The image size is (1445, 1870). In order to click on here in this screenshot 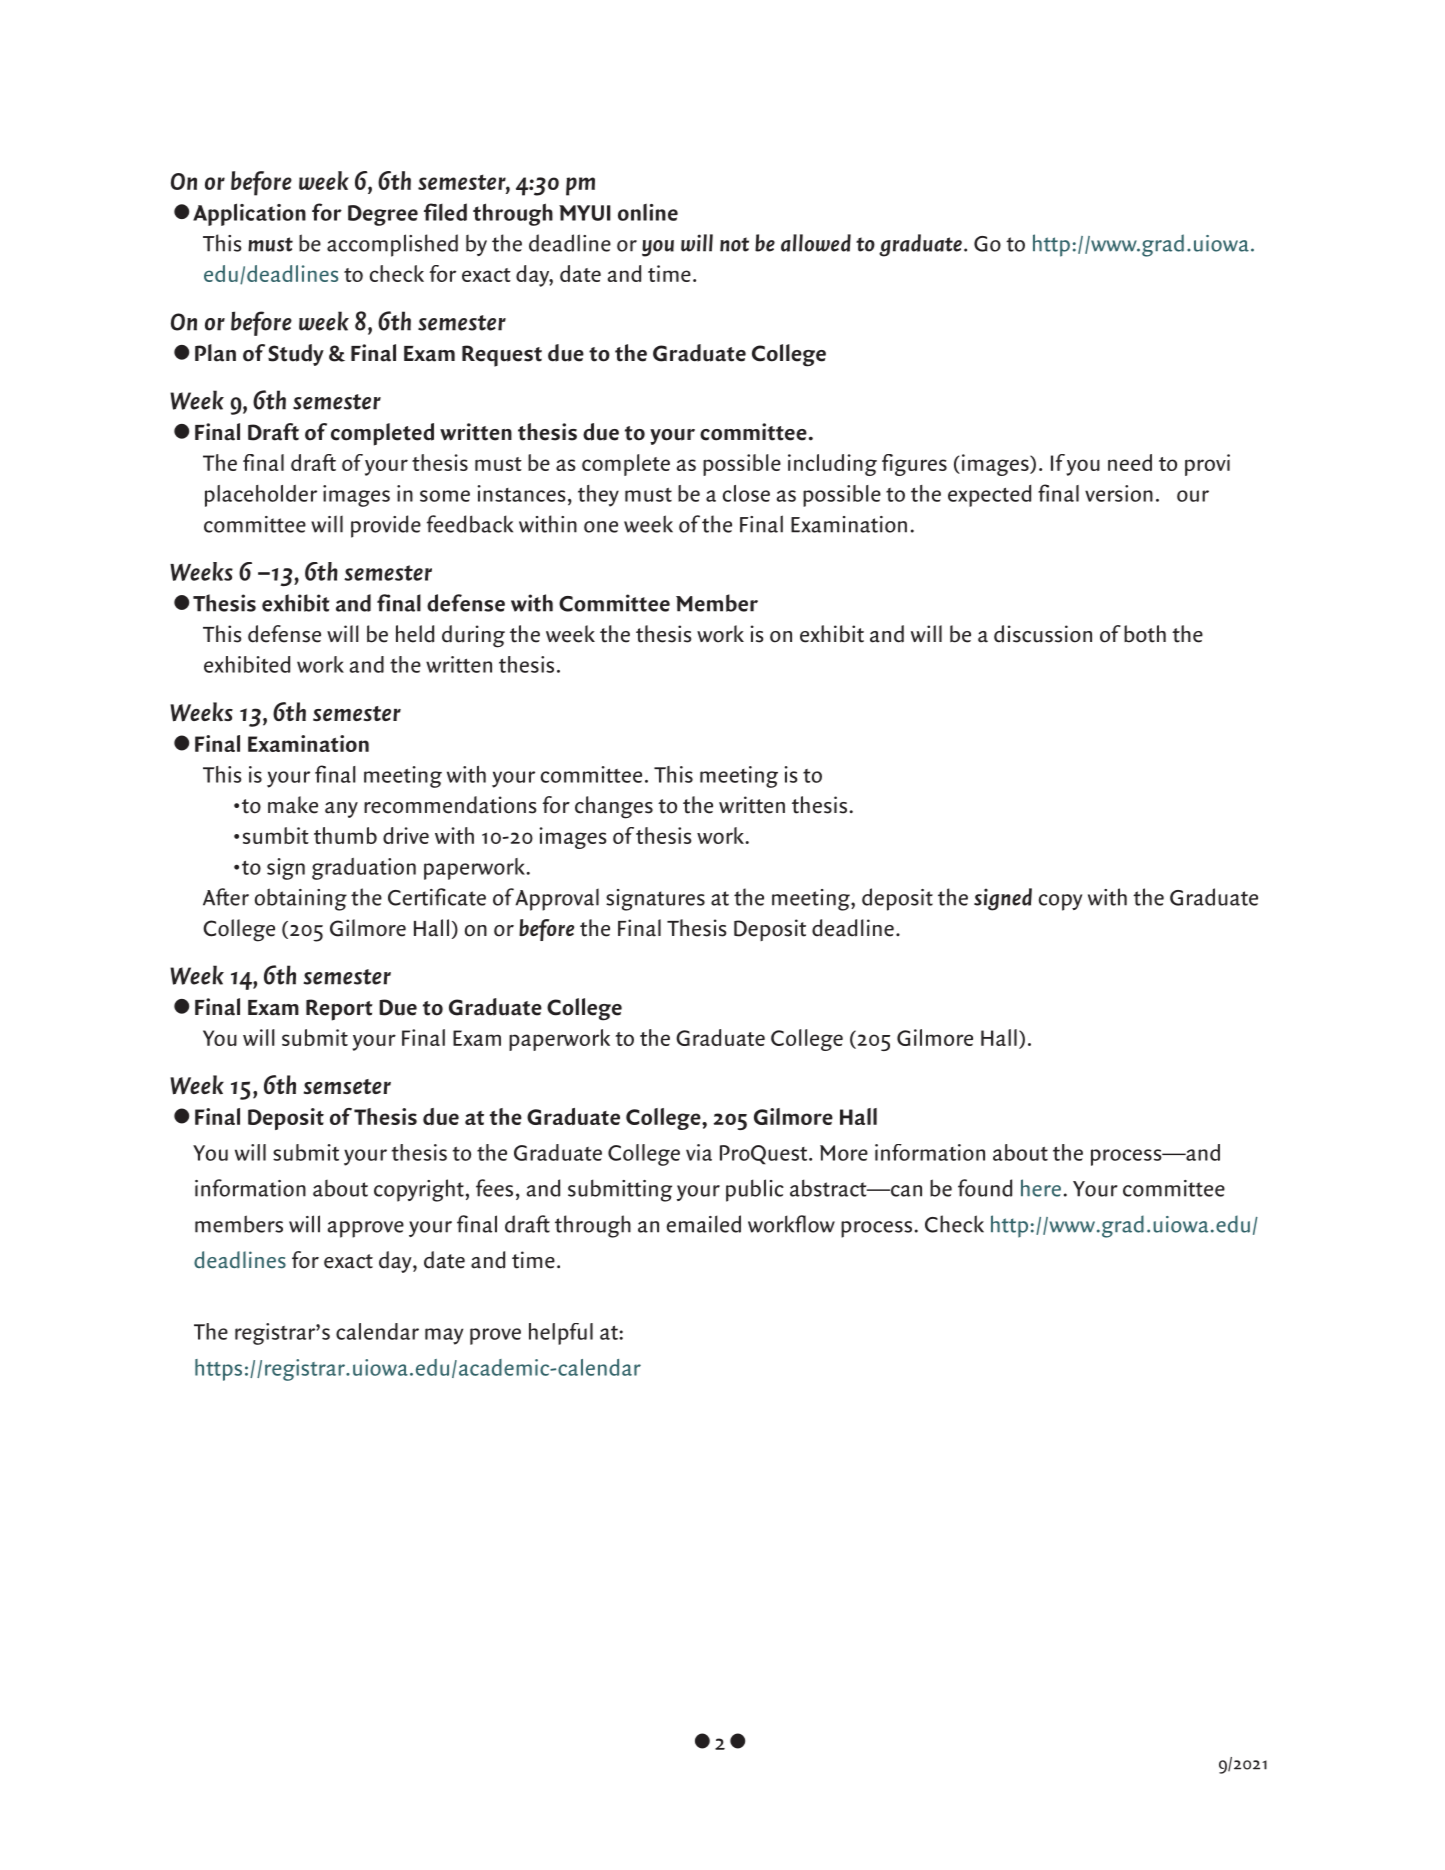, I will do `click(1041, 1188)`.
